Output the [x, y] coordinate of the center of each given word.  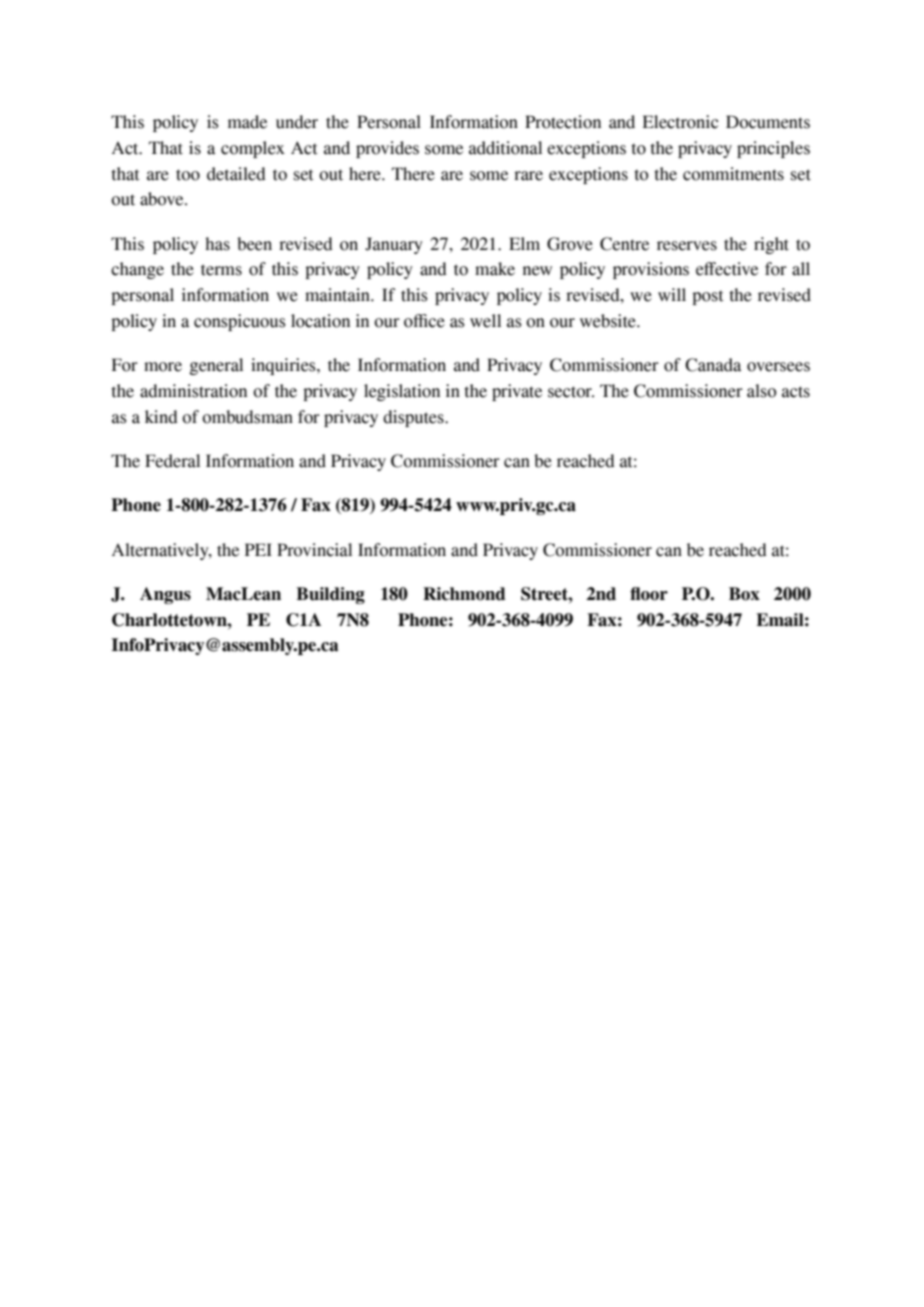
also [761, 391]
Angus [165, 595]
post [708, 297]
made [247, 122]
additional [505, 148]
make [495, 269]
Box [744, 594]
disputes [414, 418]
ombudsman [247, 417]
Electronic [680, 122]
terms [221, 270]
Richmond [464, 594]
